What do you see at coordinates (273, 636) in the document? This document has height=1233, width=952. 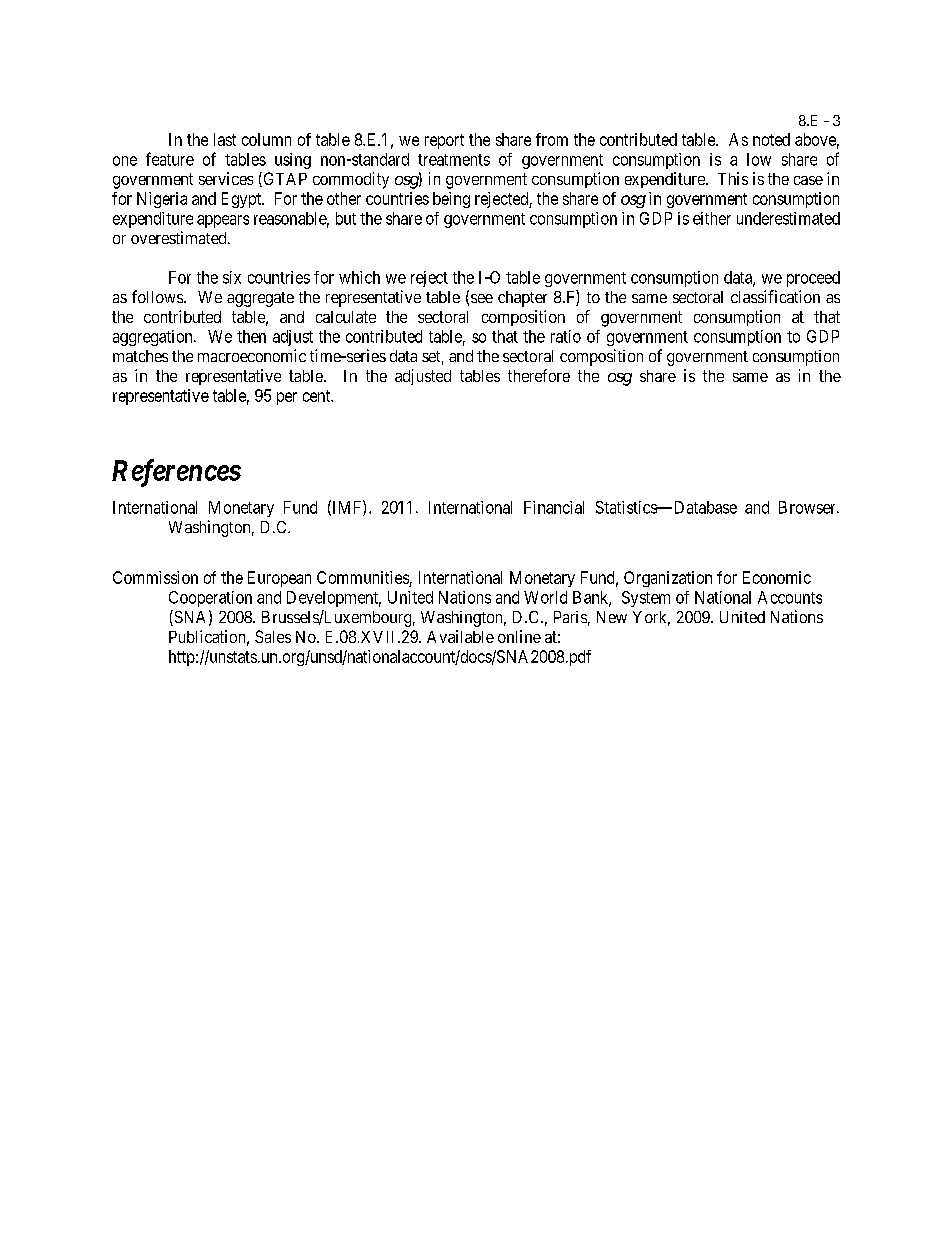 I see `Sales` at bounding box center [273, 636].
